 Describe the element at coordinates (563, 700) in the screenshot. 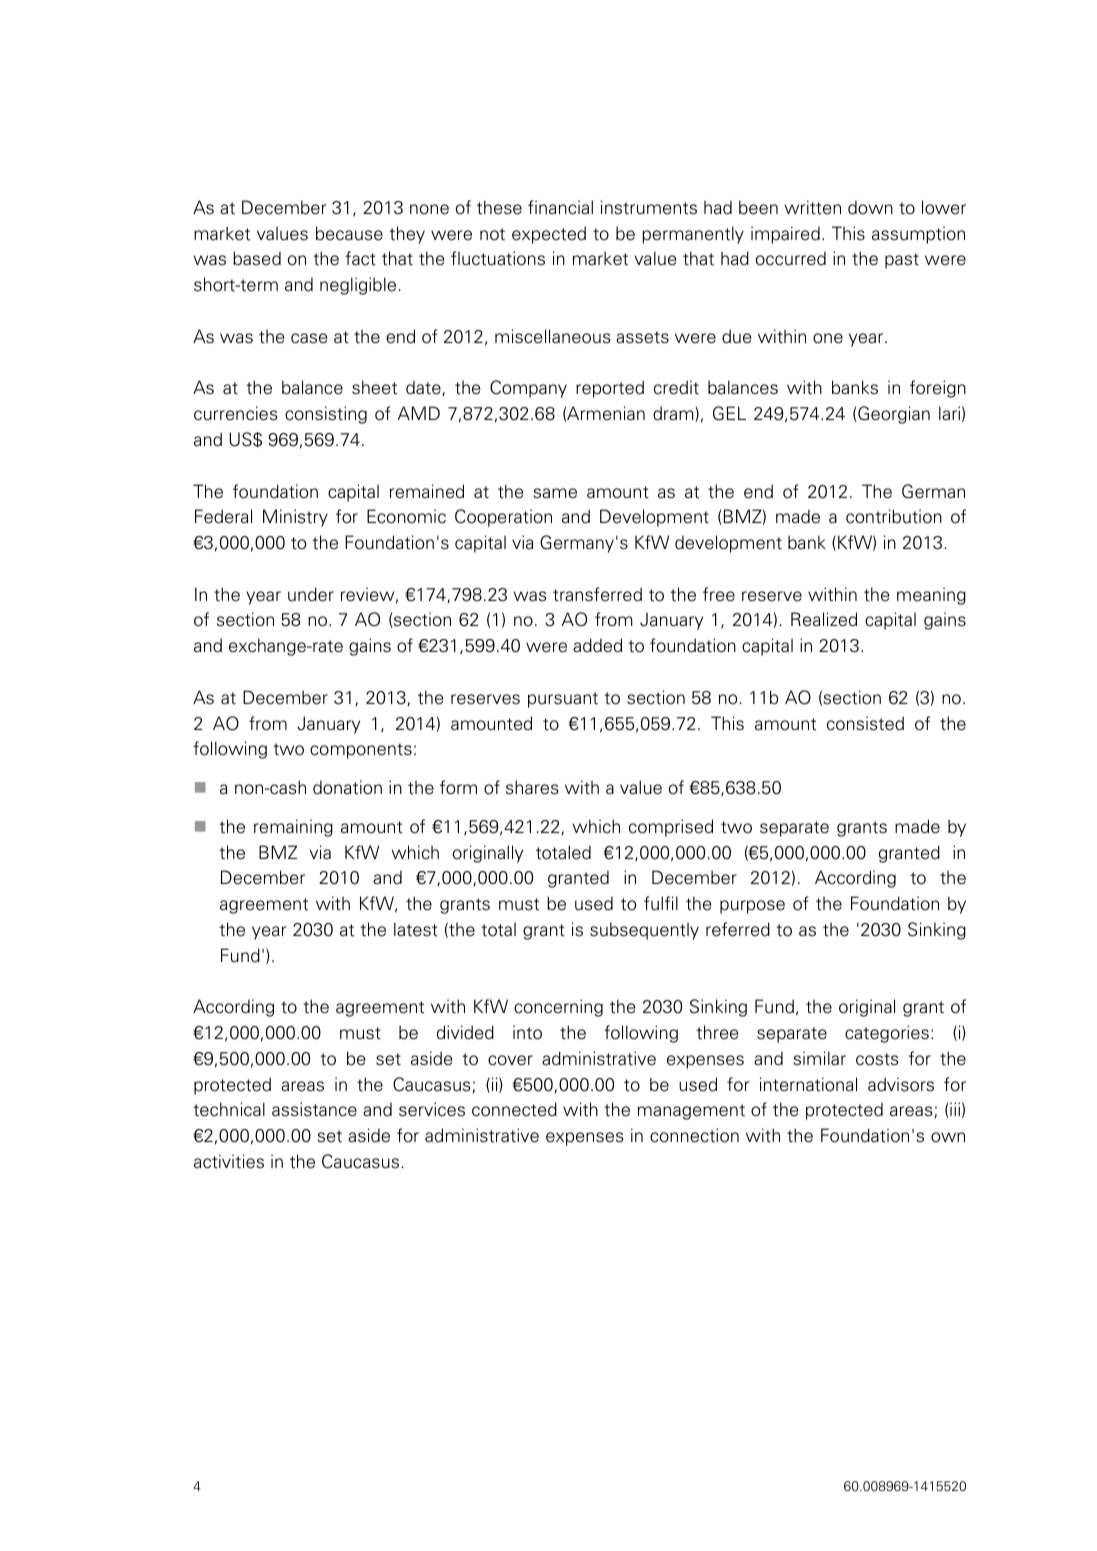

I see `pursuant` at that location.
